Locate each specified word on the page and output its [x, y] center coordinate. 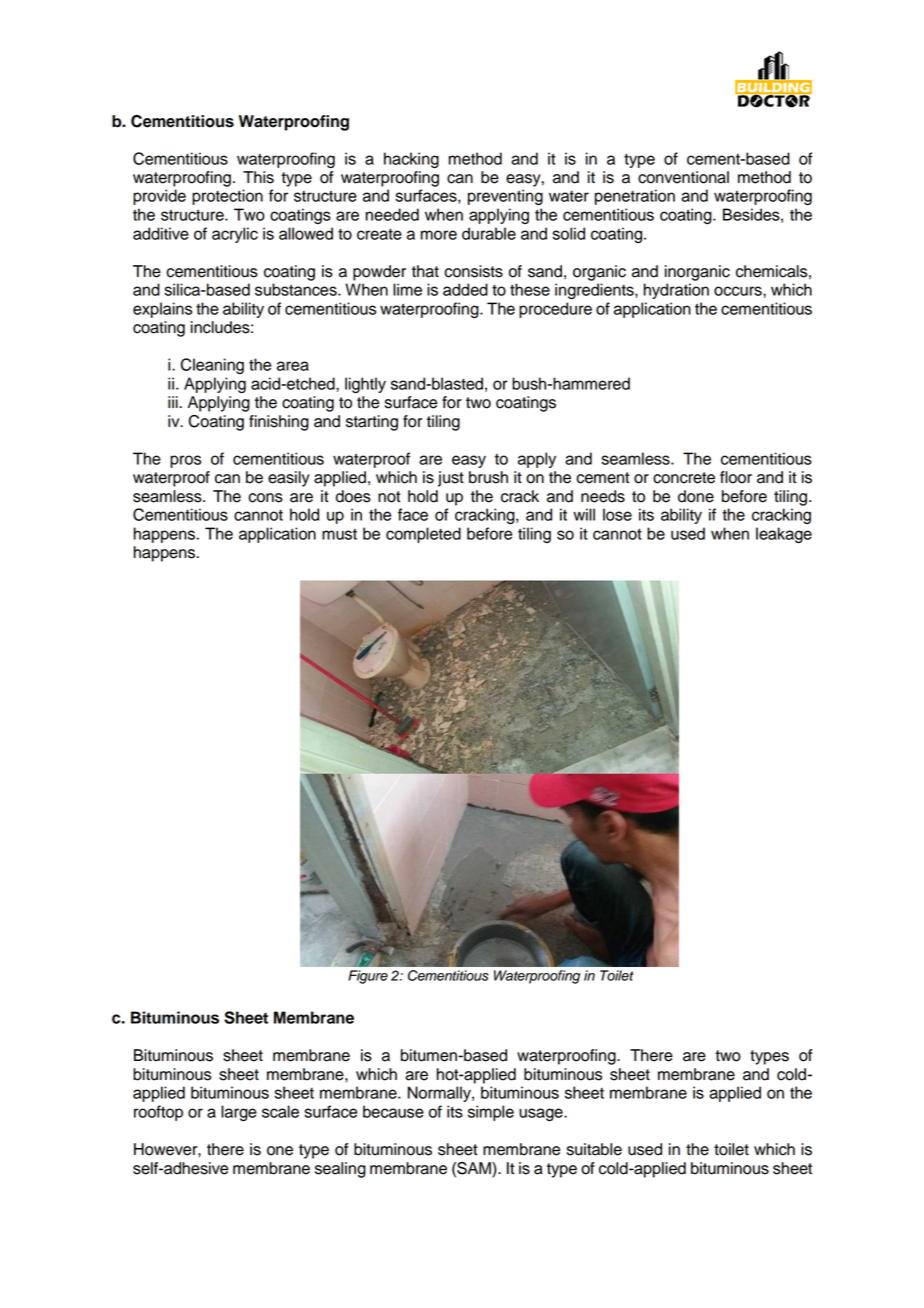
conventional [683, 177]
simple [491, 1113]
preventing [505, 197]
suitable [594, 1149]
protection [227, 197]
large [239, 1113]
